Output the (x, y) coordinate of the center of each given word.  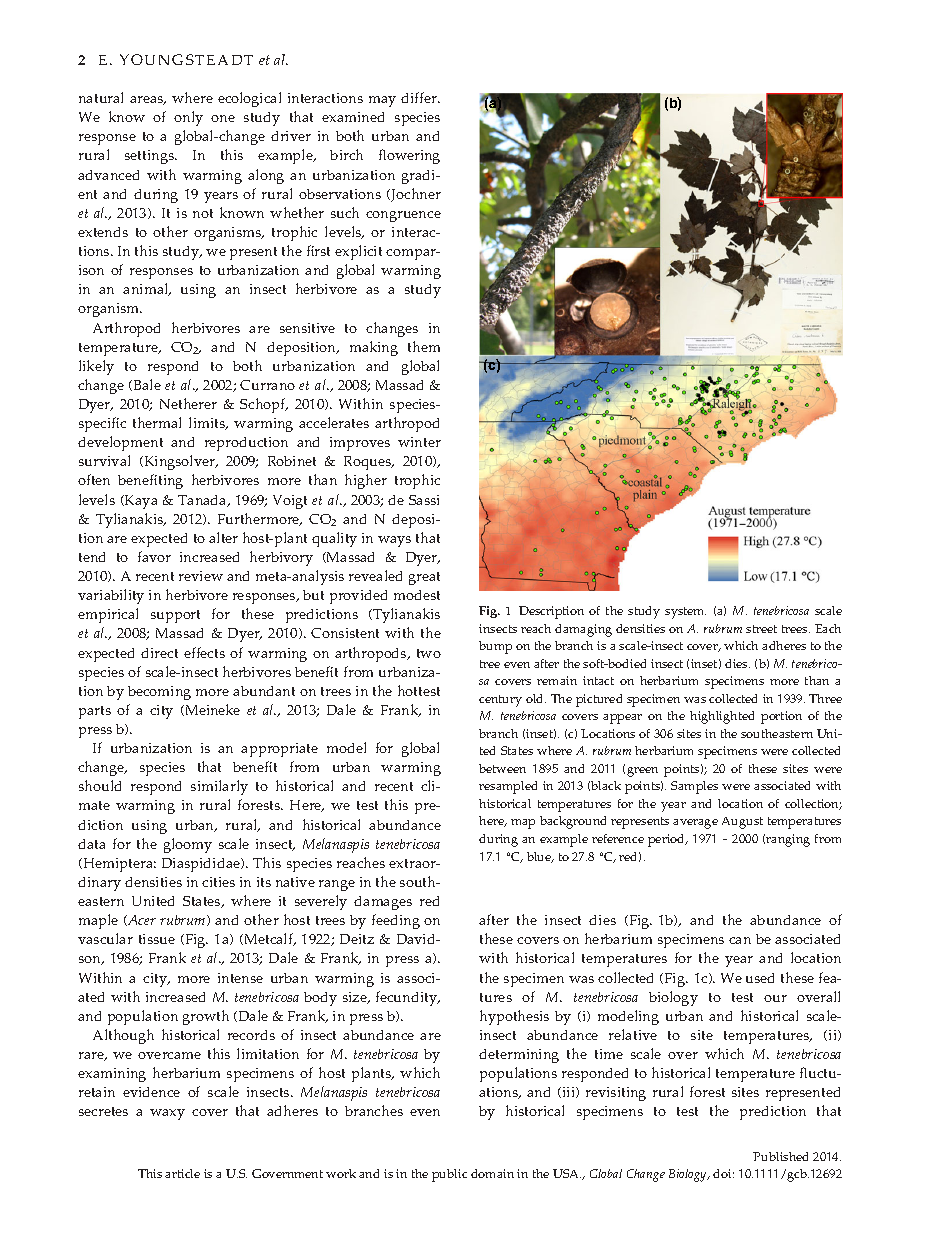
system (685, 613)
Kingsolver (179, 462)
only (188, 118)
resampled (508, 787)
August (742, 823)
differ (420, 97)
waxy (167, 1114)
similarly (219, 787)
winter (419, 442)
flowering (409, 156)
